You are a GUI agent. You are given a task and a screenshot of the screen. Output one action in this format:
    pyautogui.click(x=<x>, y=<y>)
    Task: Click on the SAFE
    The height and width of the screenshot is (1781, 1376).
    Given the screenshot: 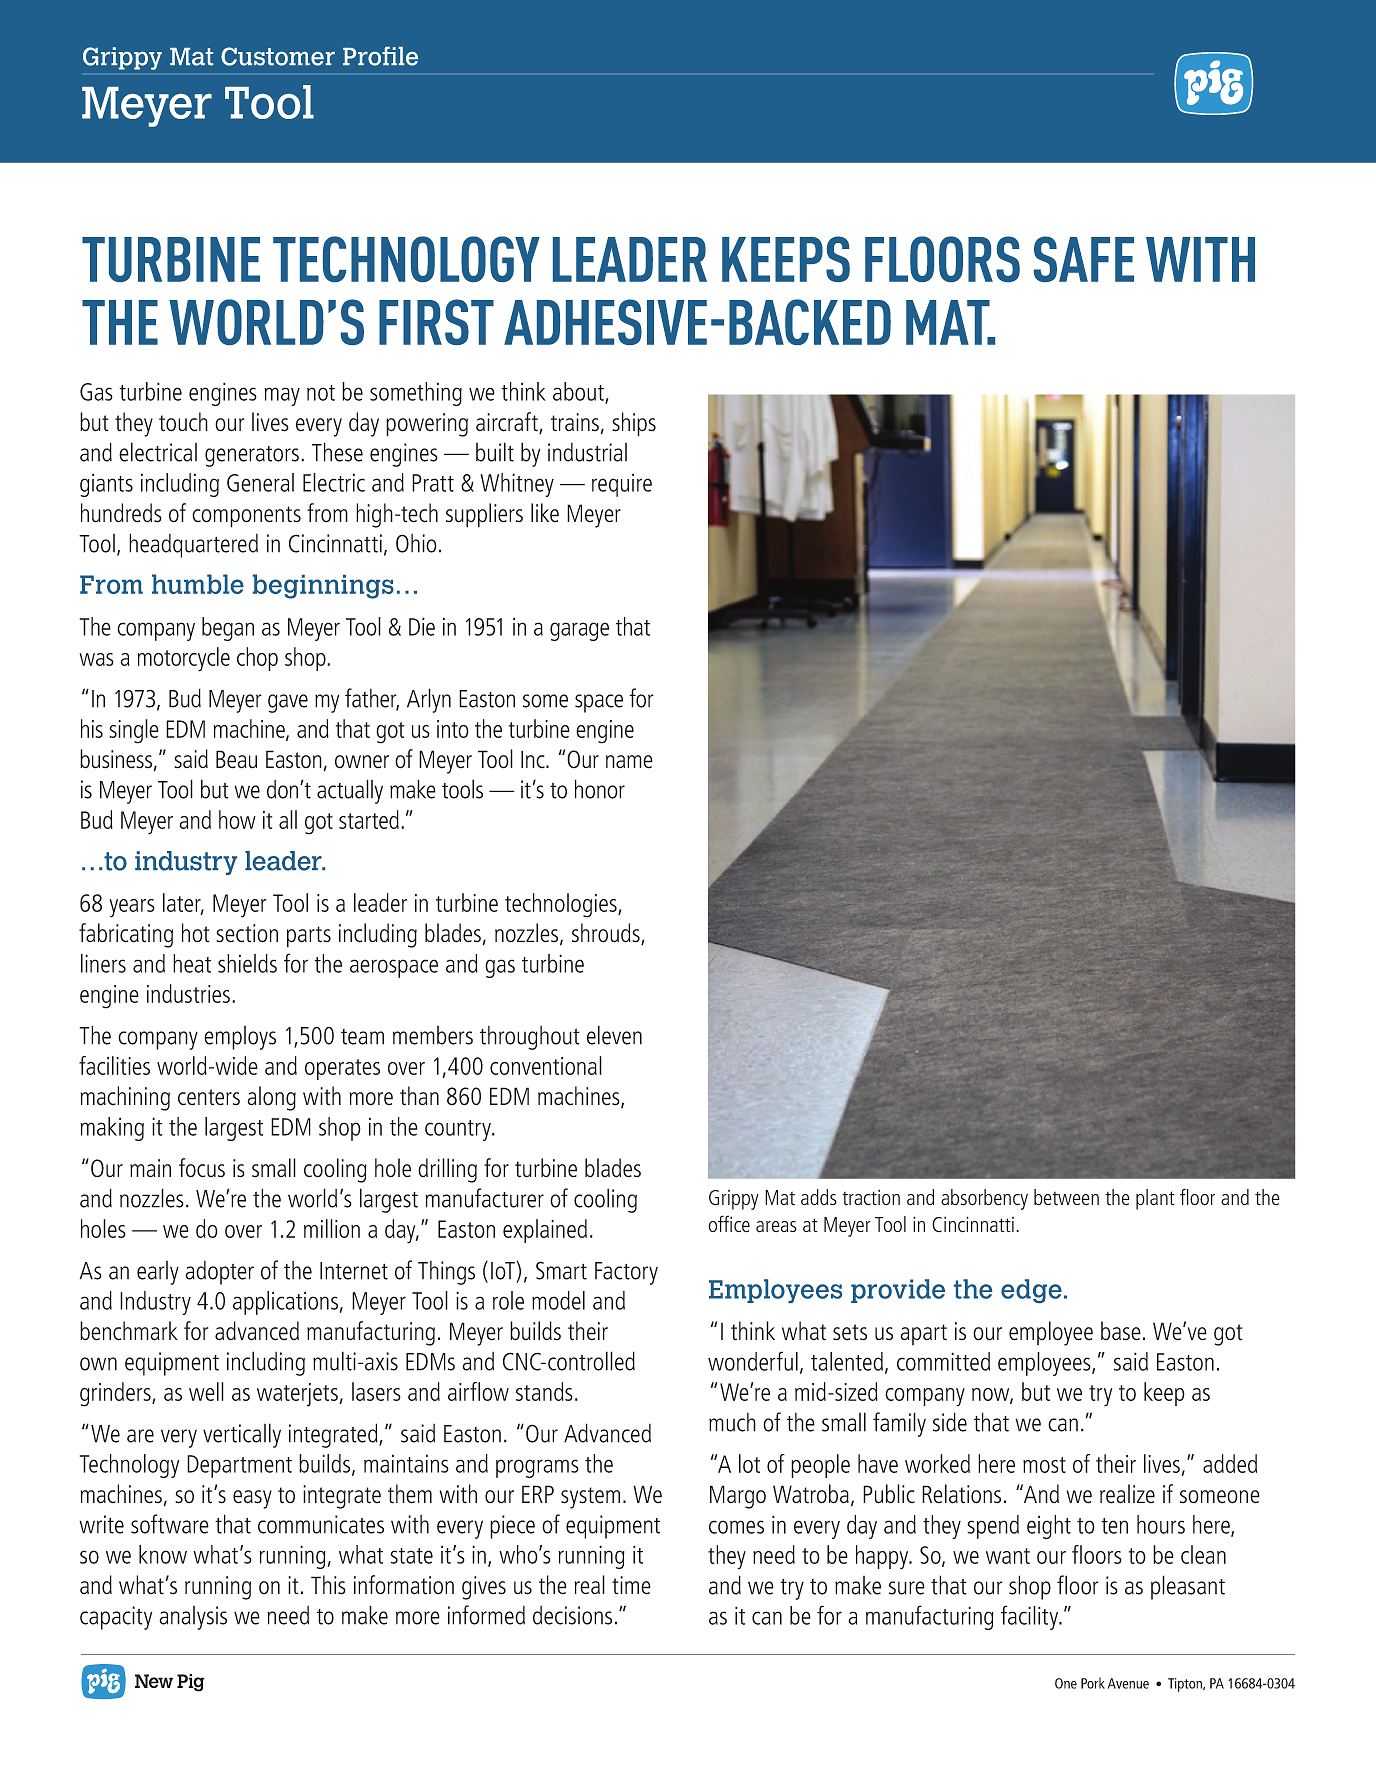 What is the action you would take?
    pyautogui.click(x=1084, y=259)
